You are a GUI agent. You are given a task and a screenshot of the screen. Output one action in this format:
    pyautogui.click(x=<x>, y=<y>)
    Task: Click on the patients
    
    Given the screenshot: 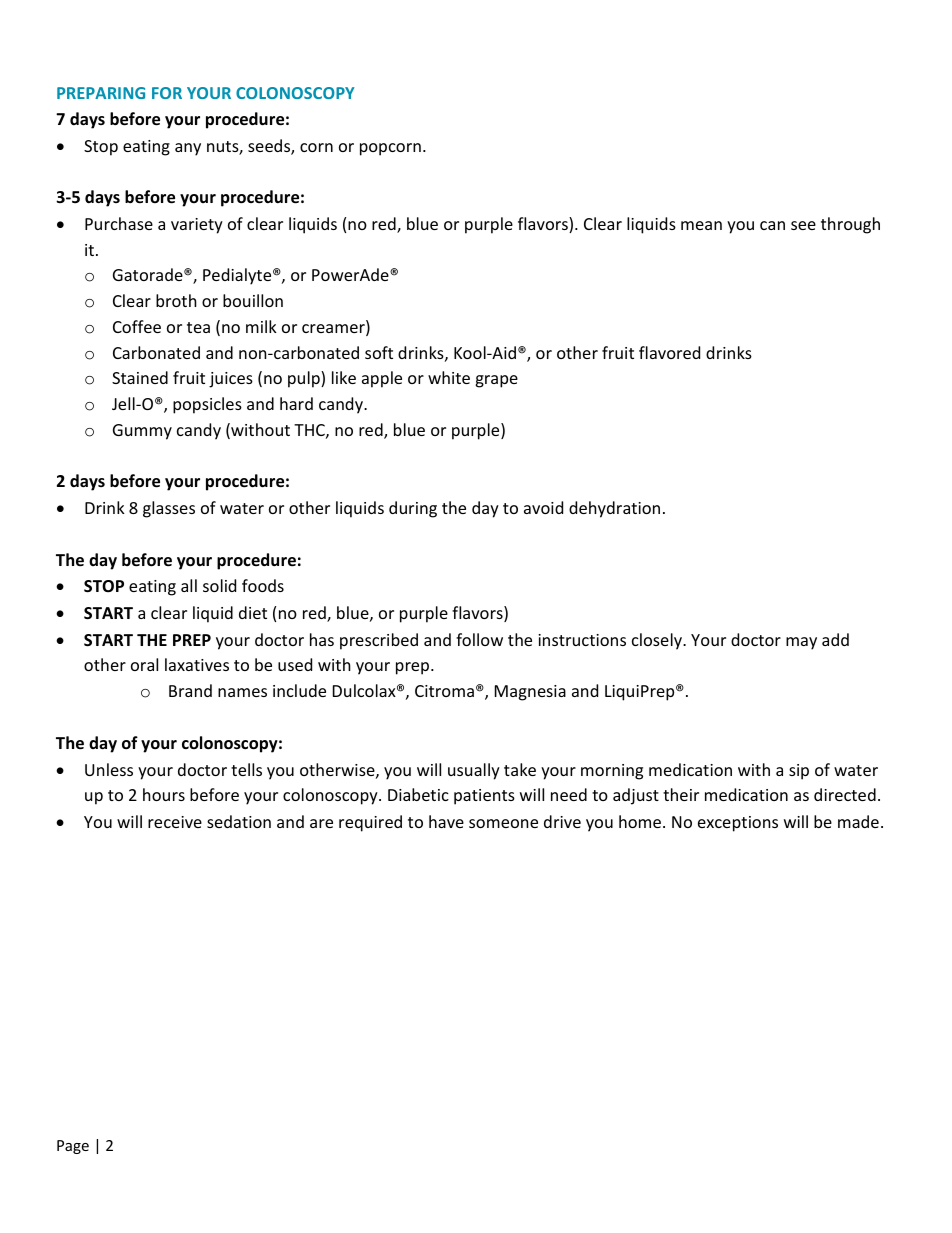 What is the action you would take?
    pyautogui.click(x=484, y=797)
